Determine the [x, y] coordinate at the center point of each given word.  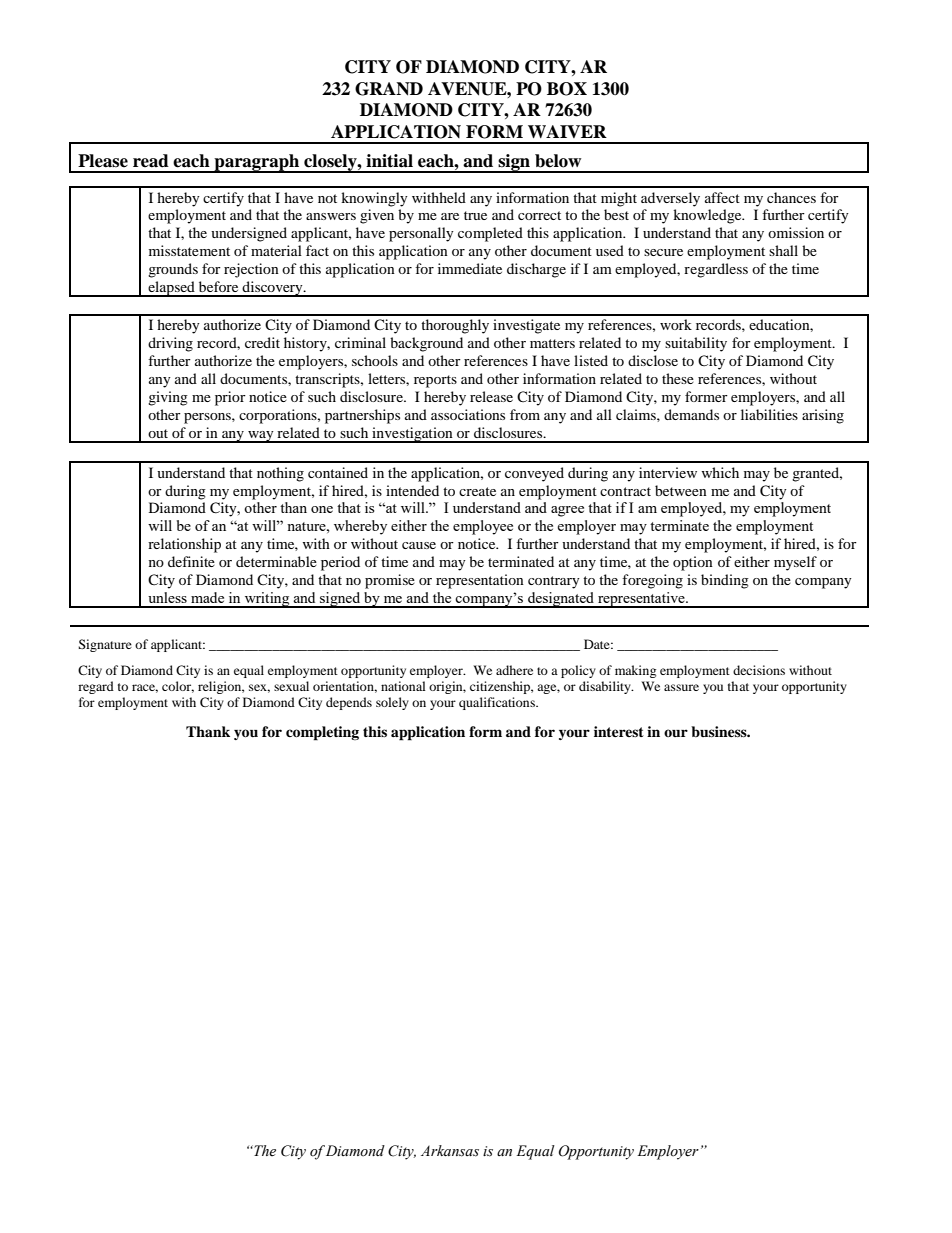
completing [322, 733]
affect [722, 197]
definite [191, 561]
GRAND [389, 89]
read [151, 161]
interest [619, 731]
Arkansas [450, 1151]
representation [480, 581]
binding [725, 581]
